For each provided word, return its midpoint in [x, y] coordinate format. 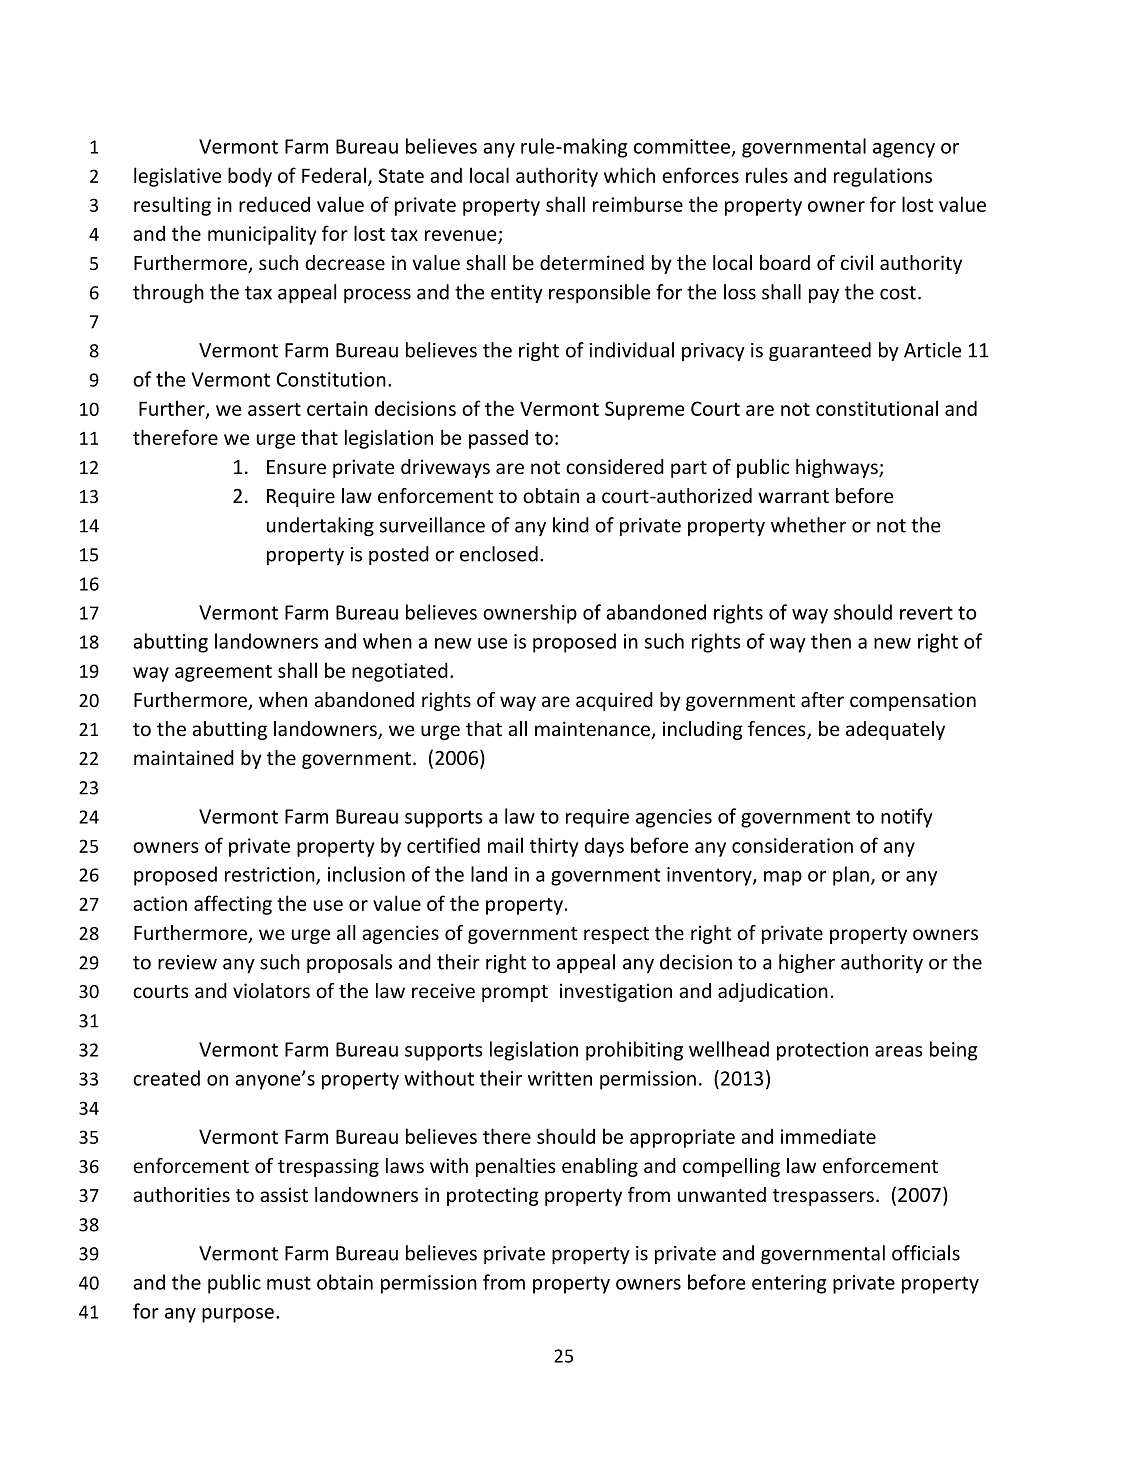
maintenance [594, 730]
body [250, 177]
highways [838, 468]
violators [271, 991]
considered [615, 467]
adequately [895, 730]
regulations [883, 177]
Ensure [296, 467]
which [629, 175]
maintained [184, 758]
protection [822, 1051]
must [289, 1283]
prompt [515, 993]
